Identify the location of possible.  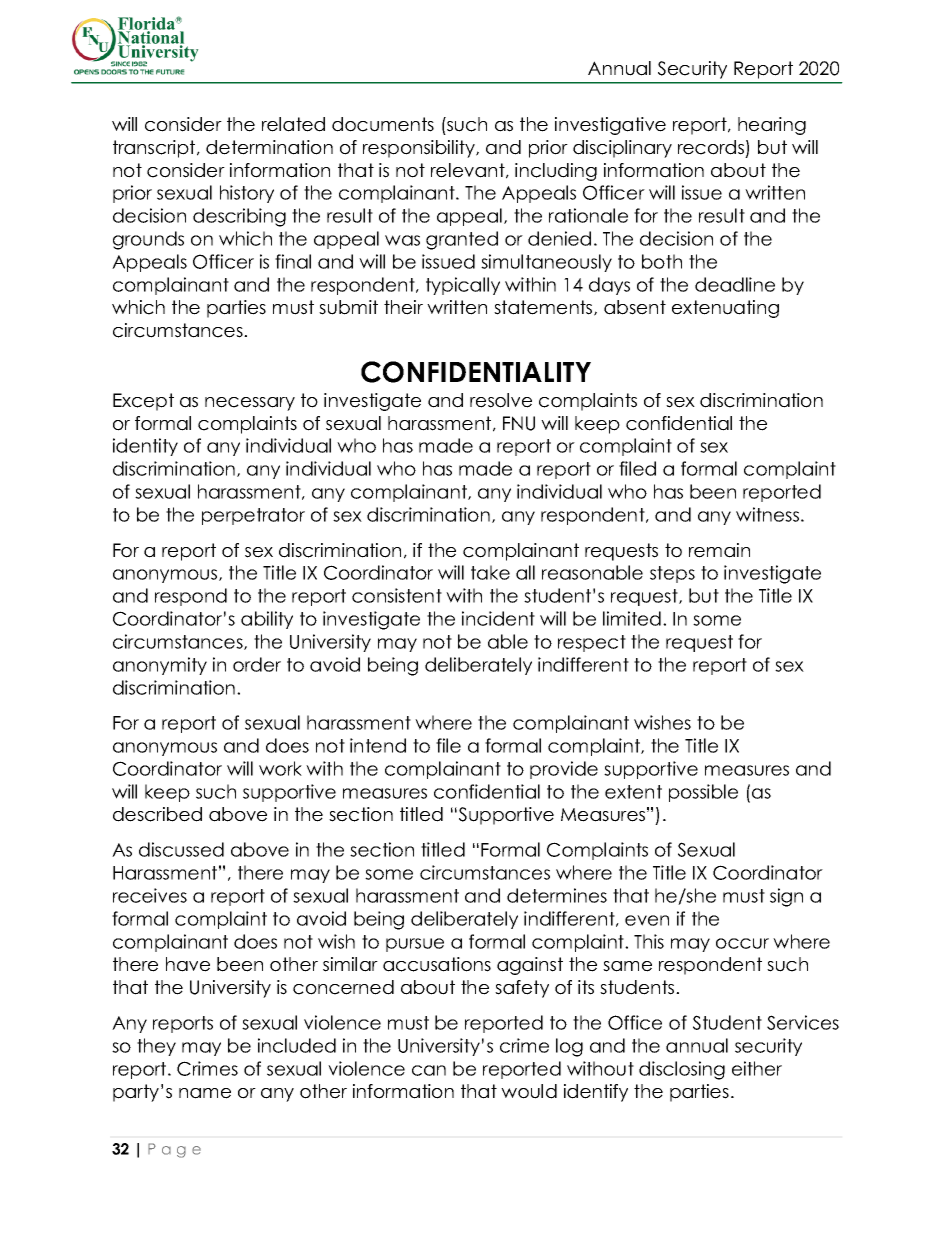
(703, 793).
